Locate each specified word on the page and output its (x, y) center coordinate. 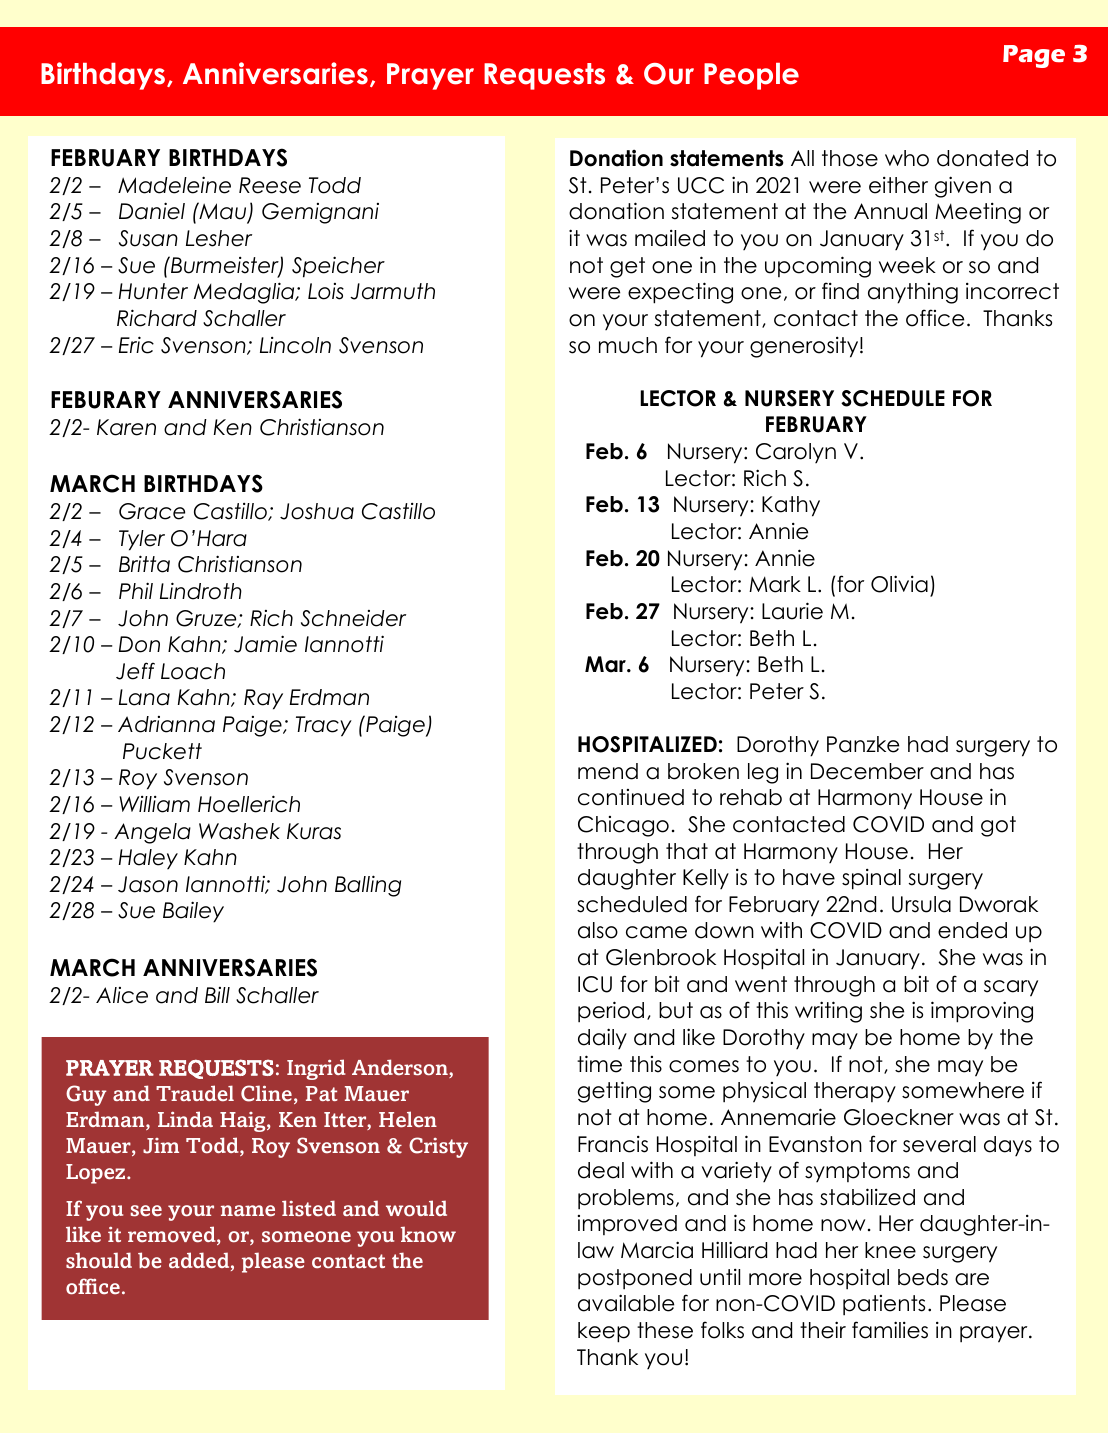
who (907, 158)
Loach (193, 671)
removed (173, 1235)
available (626, 1303)
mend (608, 771)
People (751, 76)
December (867, 771)
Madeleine (174, 185)
